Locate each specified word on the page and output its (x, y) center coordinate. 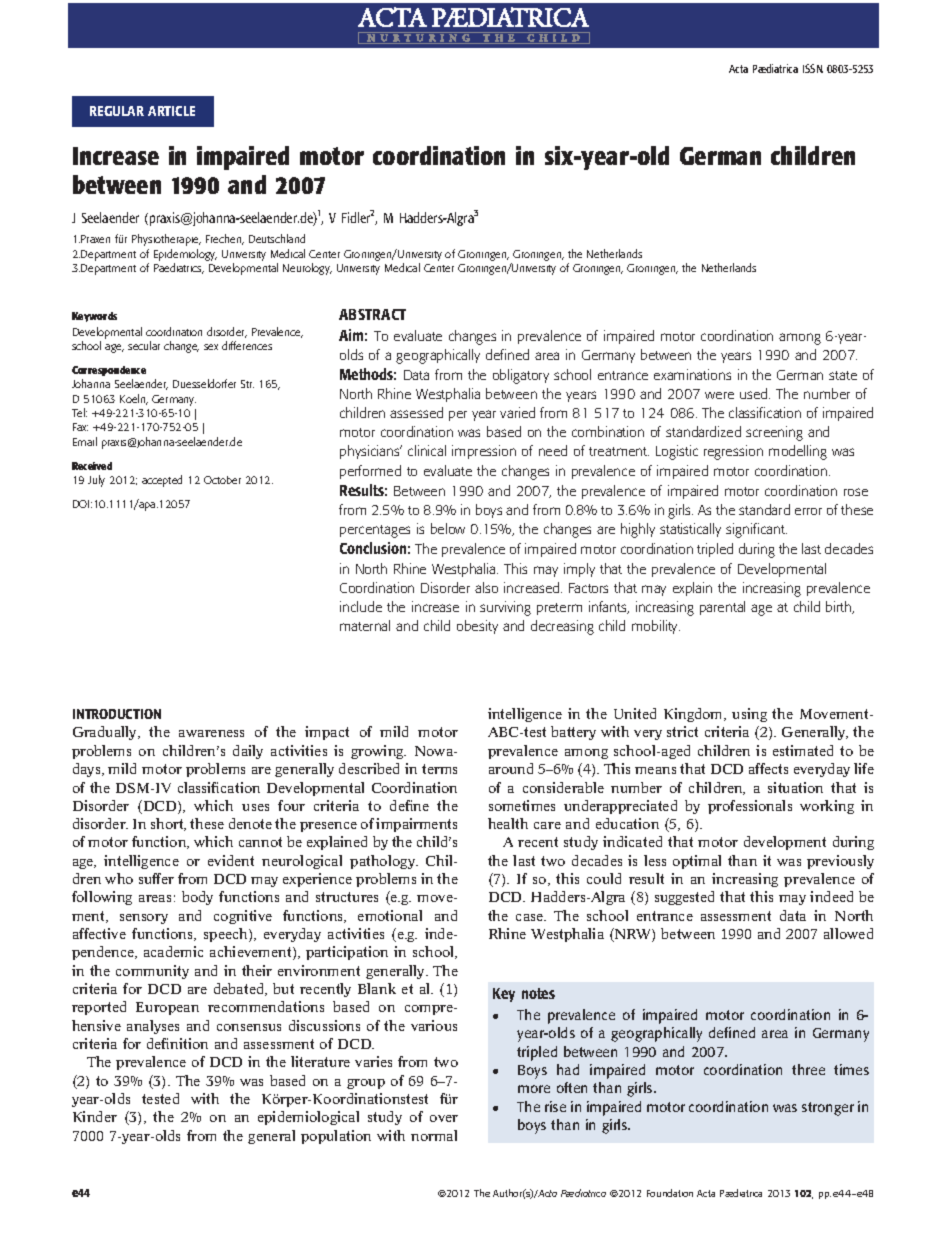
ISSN (813, 68)
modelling (798, 452)
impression (484, 452)
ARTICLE (171, 111)
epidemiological (308, 1118)
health (508, 823)
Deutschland (277, 238)
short (168, 824)
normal (434, 1135)
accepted (162, 481)
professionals (750, 807)
